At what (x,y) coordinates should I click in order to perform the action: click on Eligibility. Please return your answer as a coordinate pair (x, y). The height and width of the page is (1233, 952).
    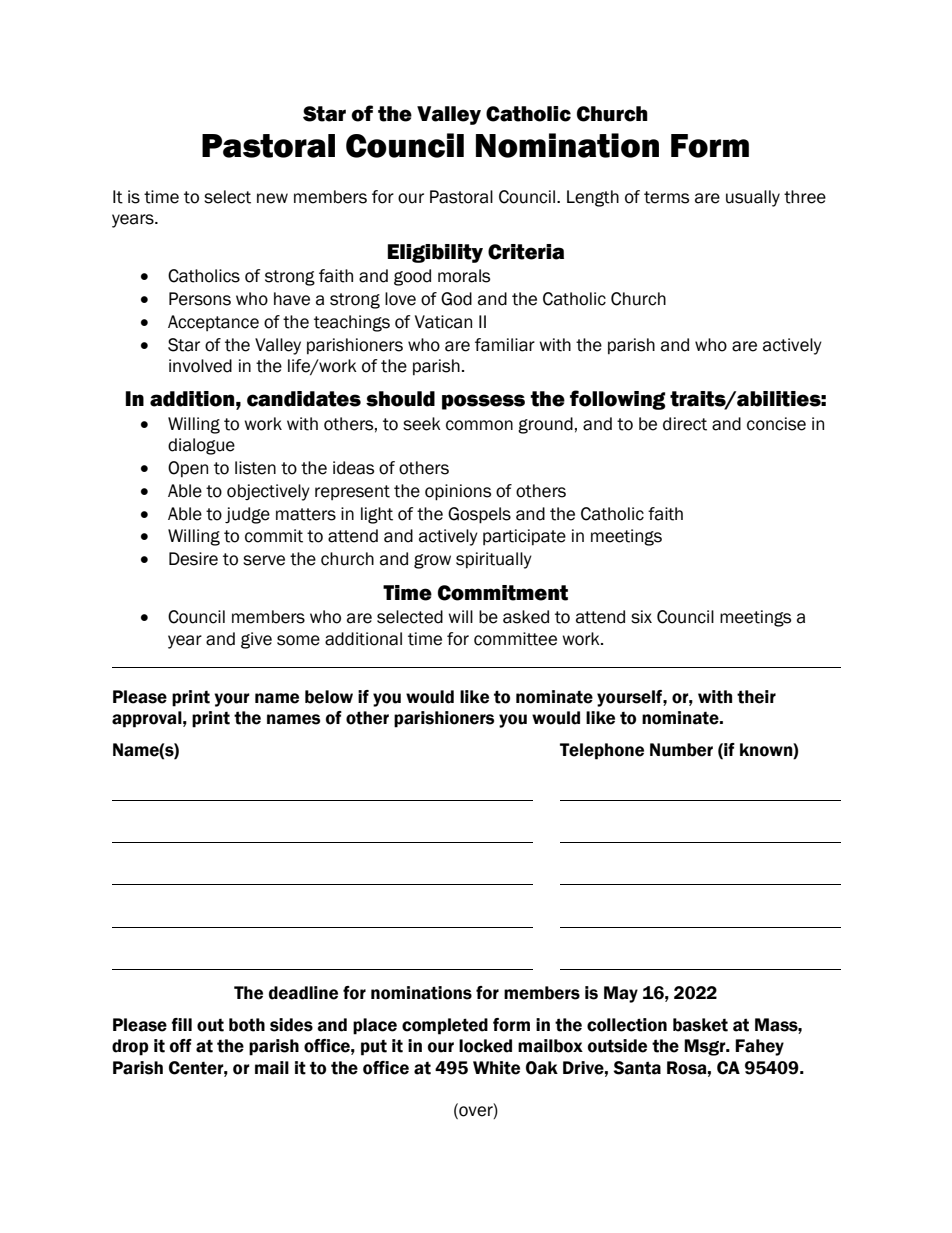
    Looking at the image, I should click on (435, 253).
